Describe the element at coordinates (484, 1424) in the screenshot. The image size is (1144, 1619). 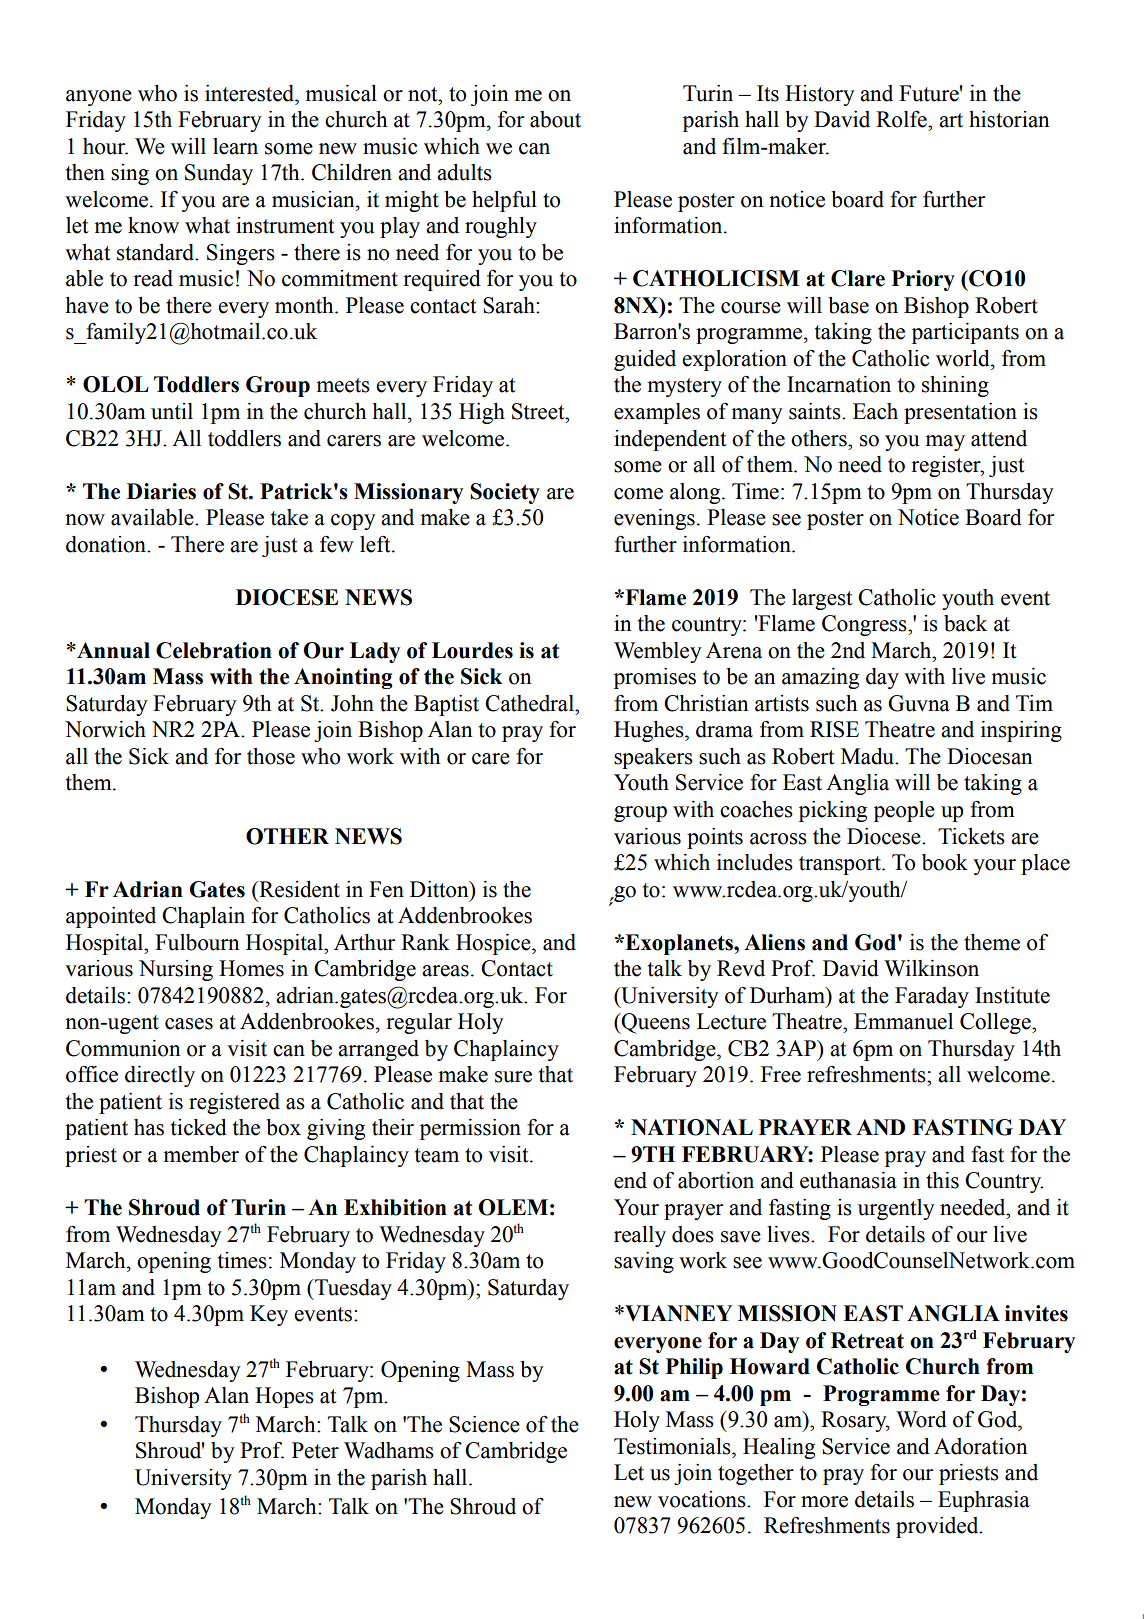
I see `Science` at that location.
